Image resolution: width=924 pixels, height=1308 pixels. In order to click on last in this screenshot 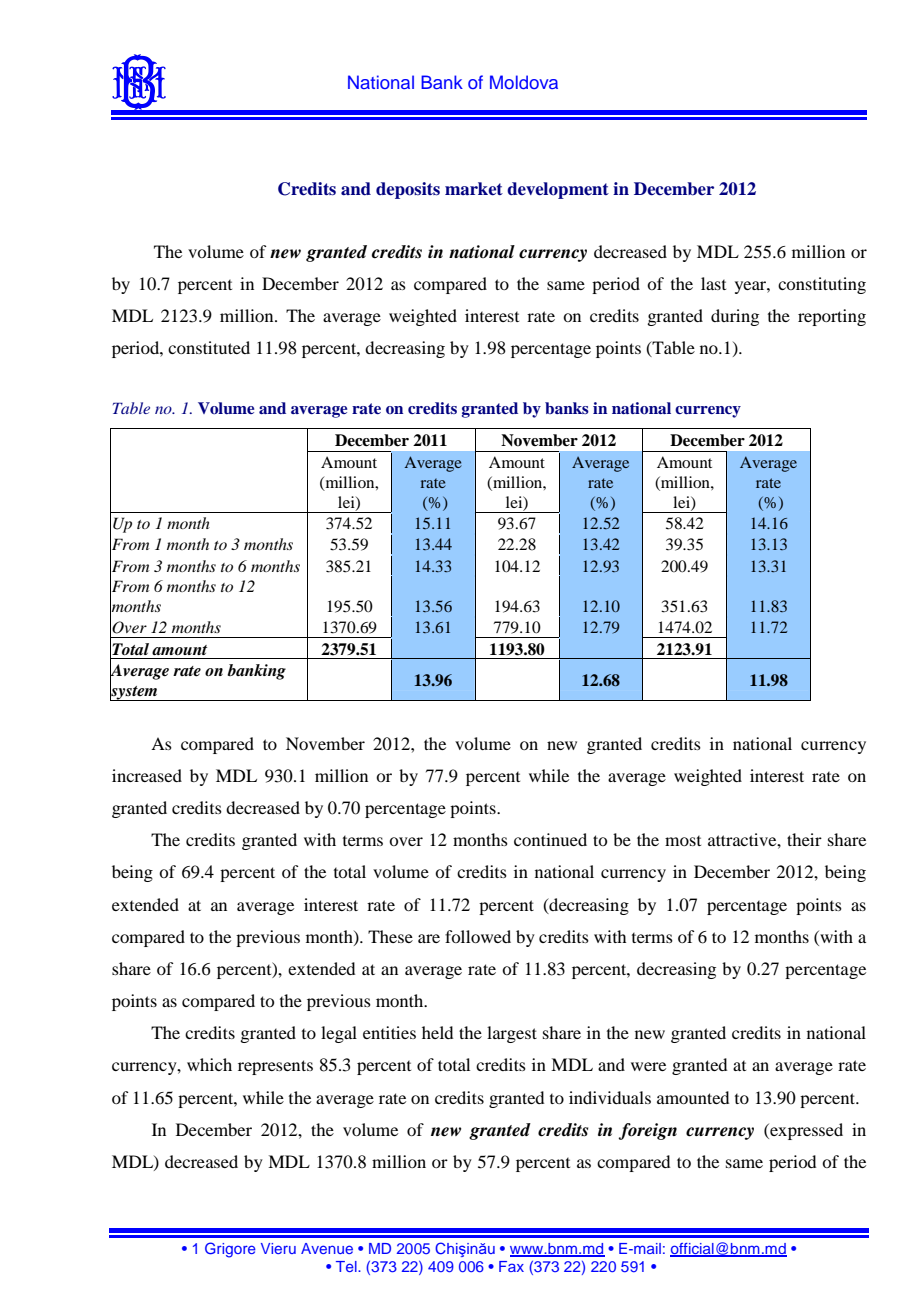, I will do `click(713, 283)`.
